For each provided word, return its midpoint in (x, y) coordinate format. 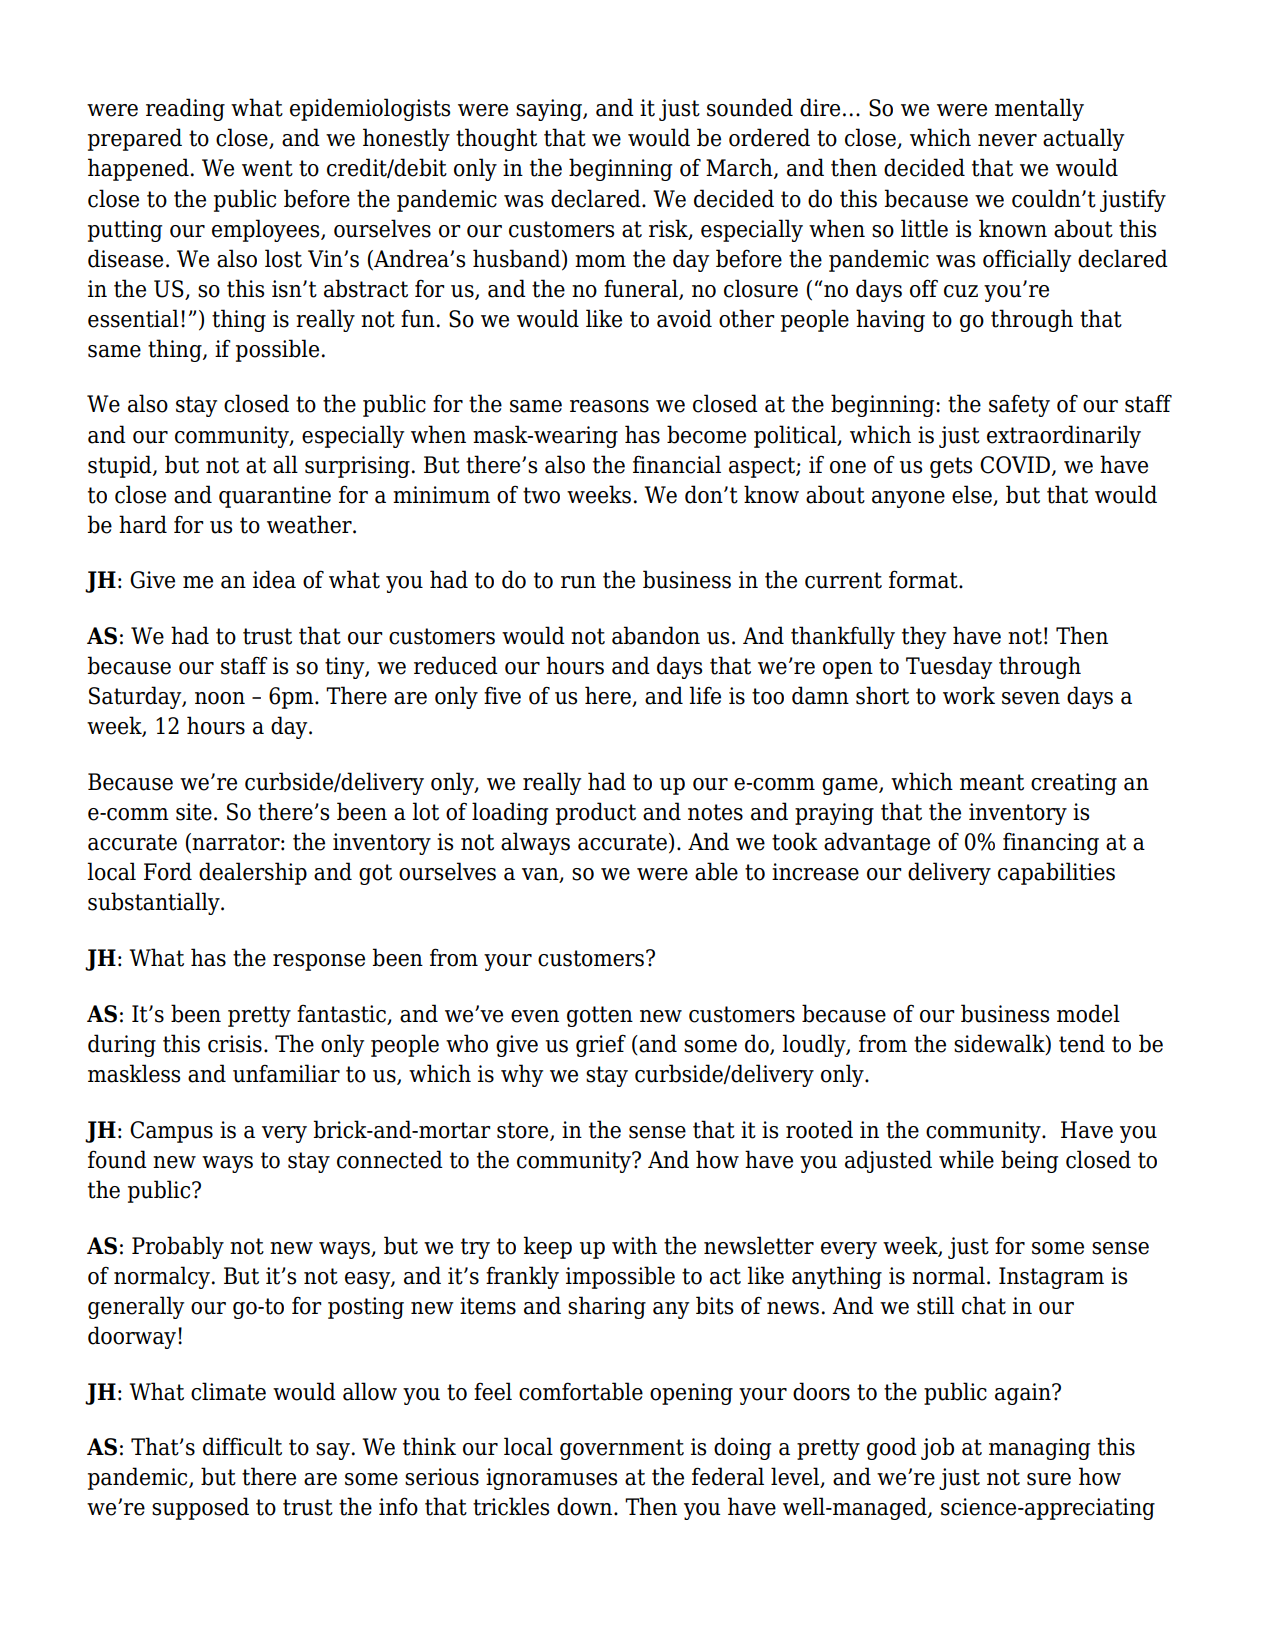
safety (1019, 405)
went (267, 168)
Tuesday (949, 667)
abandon (656, 635)
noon (220, 698)
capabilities (1056, 873)
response (319, 962)
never (1007, 140)
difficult (242, 1446)
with (634, 1245)
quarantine (275, 497)
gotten (600, 1016)
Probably (178, 1247)
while (966, 1159)
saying (550, 110)
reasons (609, 406)
